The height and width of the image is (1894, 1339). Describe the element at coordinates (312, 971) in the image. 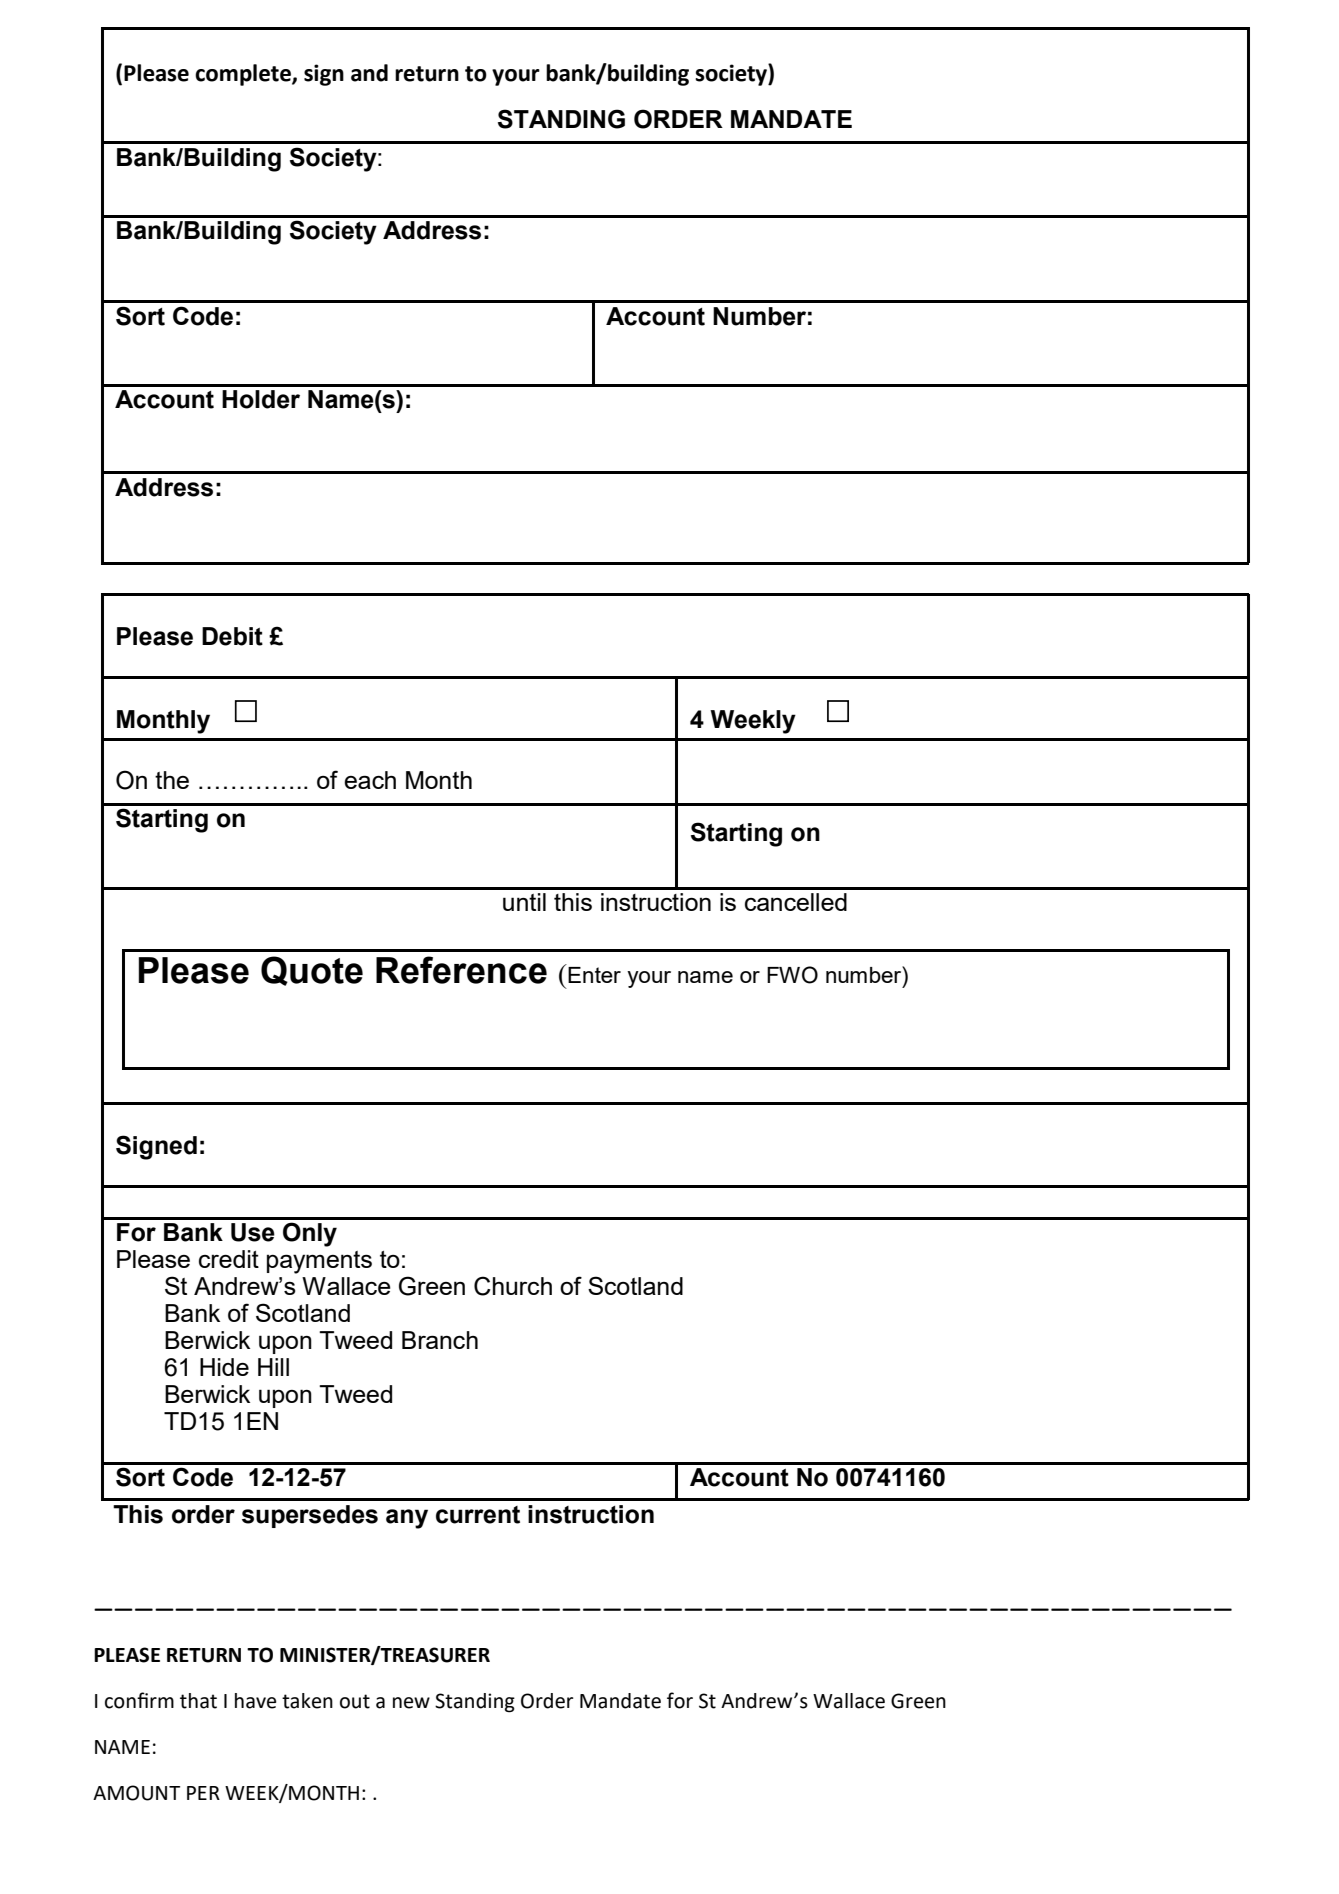

I see `Quote` at that location.
